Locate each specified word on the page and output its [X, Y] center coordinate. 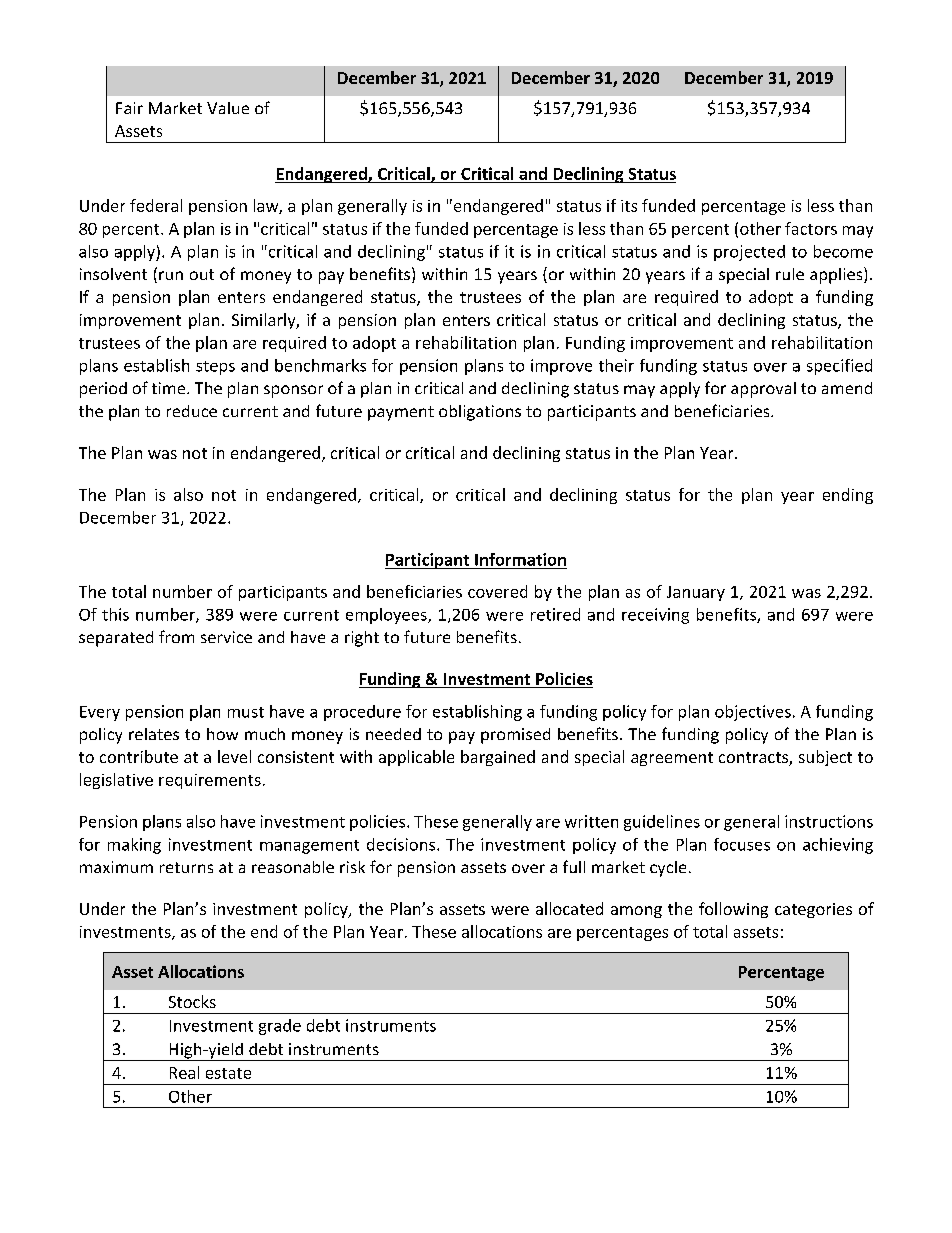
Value [228, 108]
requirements [210, 781]
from [176, 636]
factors [811, 228]
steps [215, 368]
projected [749, 253]
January [696, 593]
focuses [742, 844]
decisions [401, 844]
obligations [480, 413]
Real [184, 1072]
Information [520, 559]
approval [763, 390]
